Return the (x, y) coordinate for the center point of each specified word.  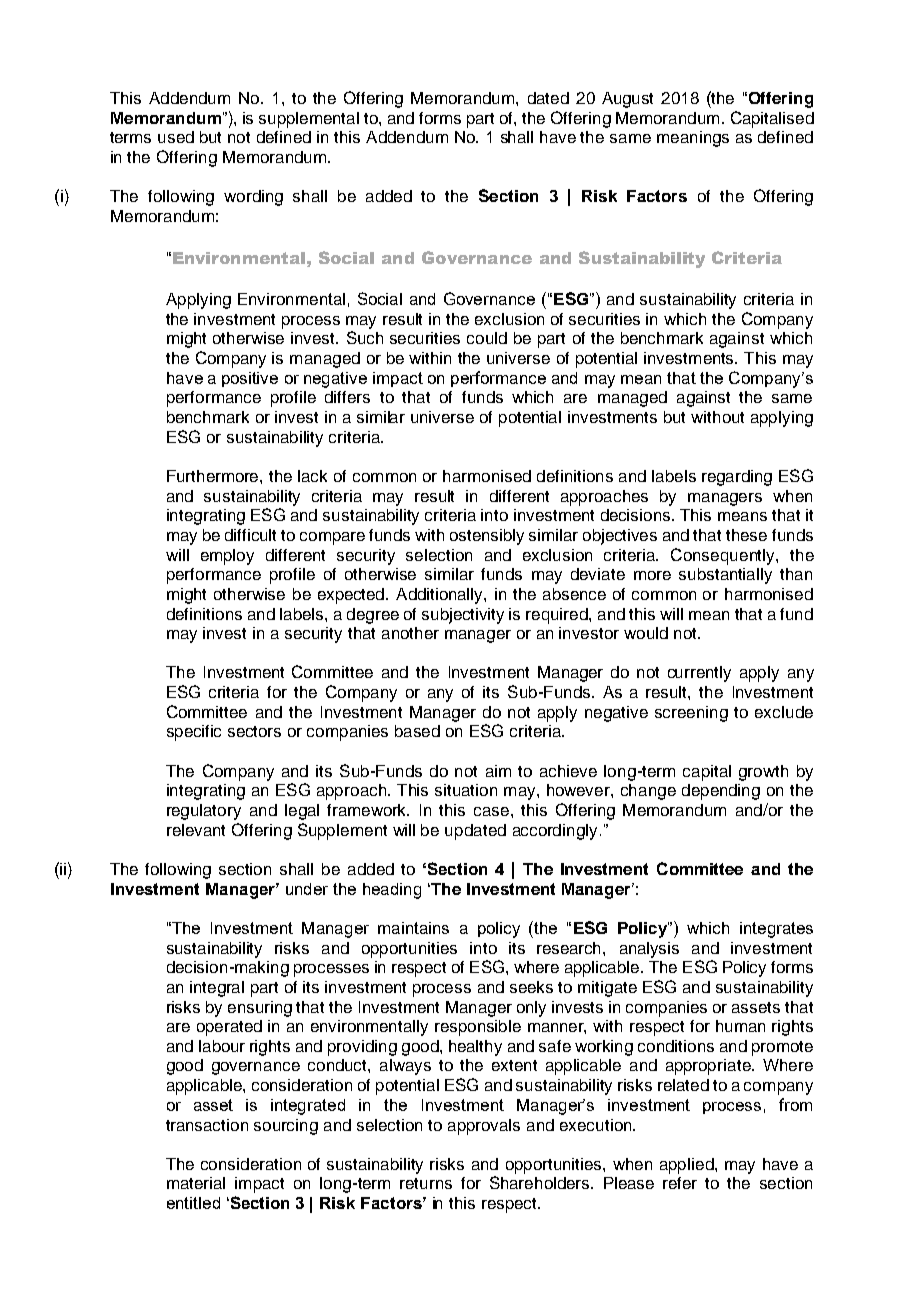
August (627, 100)
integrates (776, 930)
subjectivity (463, 616)
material (196, 1183)
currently (699, 674)
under (307, 889)
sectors (254, 731)
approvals (484, 1127)
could (487, 338)
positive (250, 379)
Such (365, 337)
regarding (737, 478)
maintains (413, 928)
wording (253, 198)
